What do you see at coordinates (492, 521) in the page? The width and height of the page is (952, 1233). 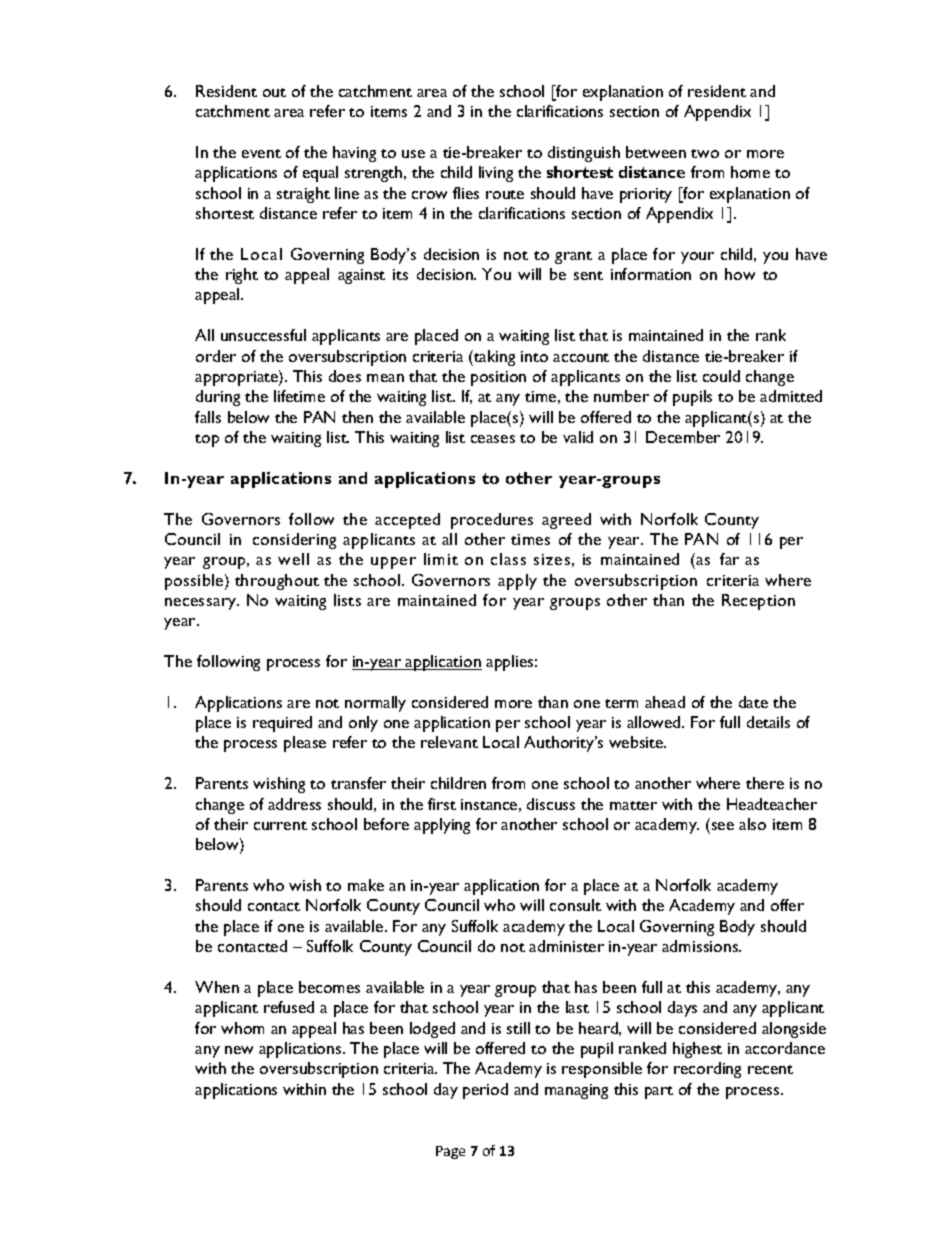 I see `procedures` at bounding box center [492, 521].
